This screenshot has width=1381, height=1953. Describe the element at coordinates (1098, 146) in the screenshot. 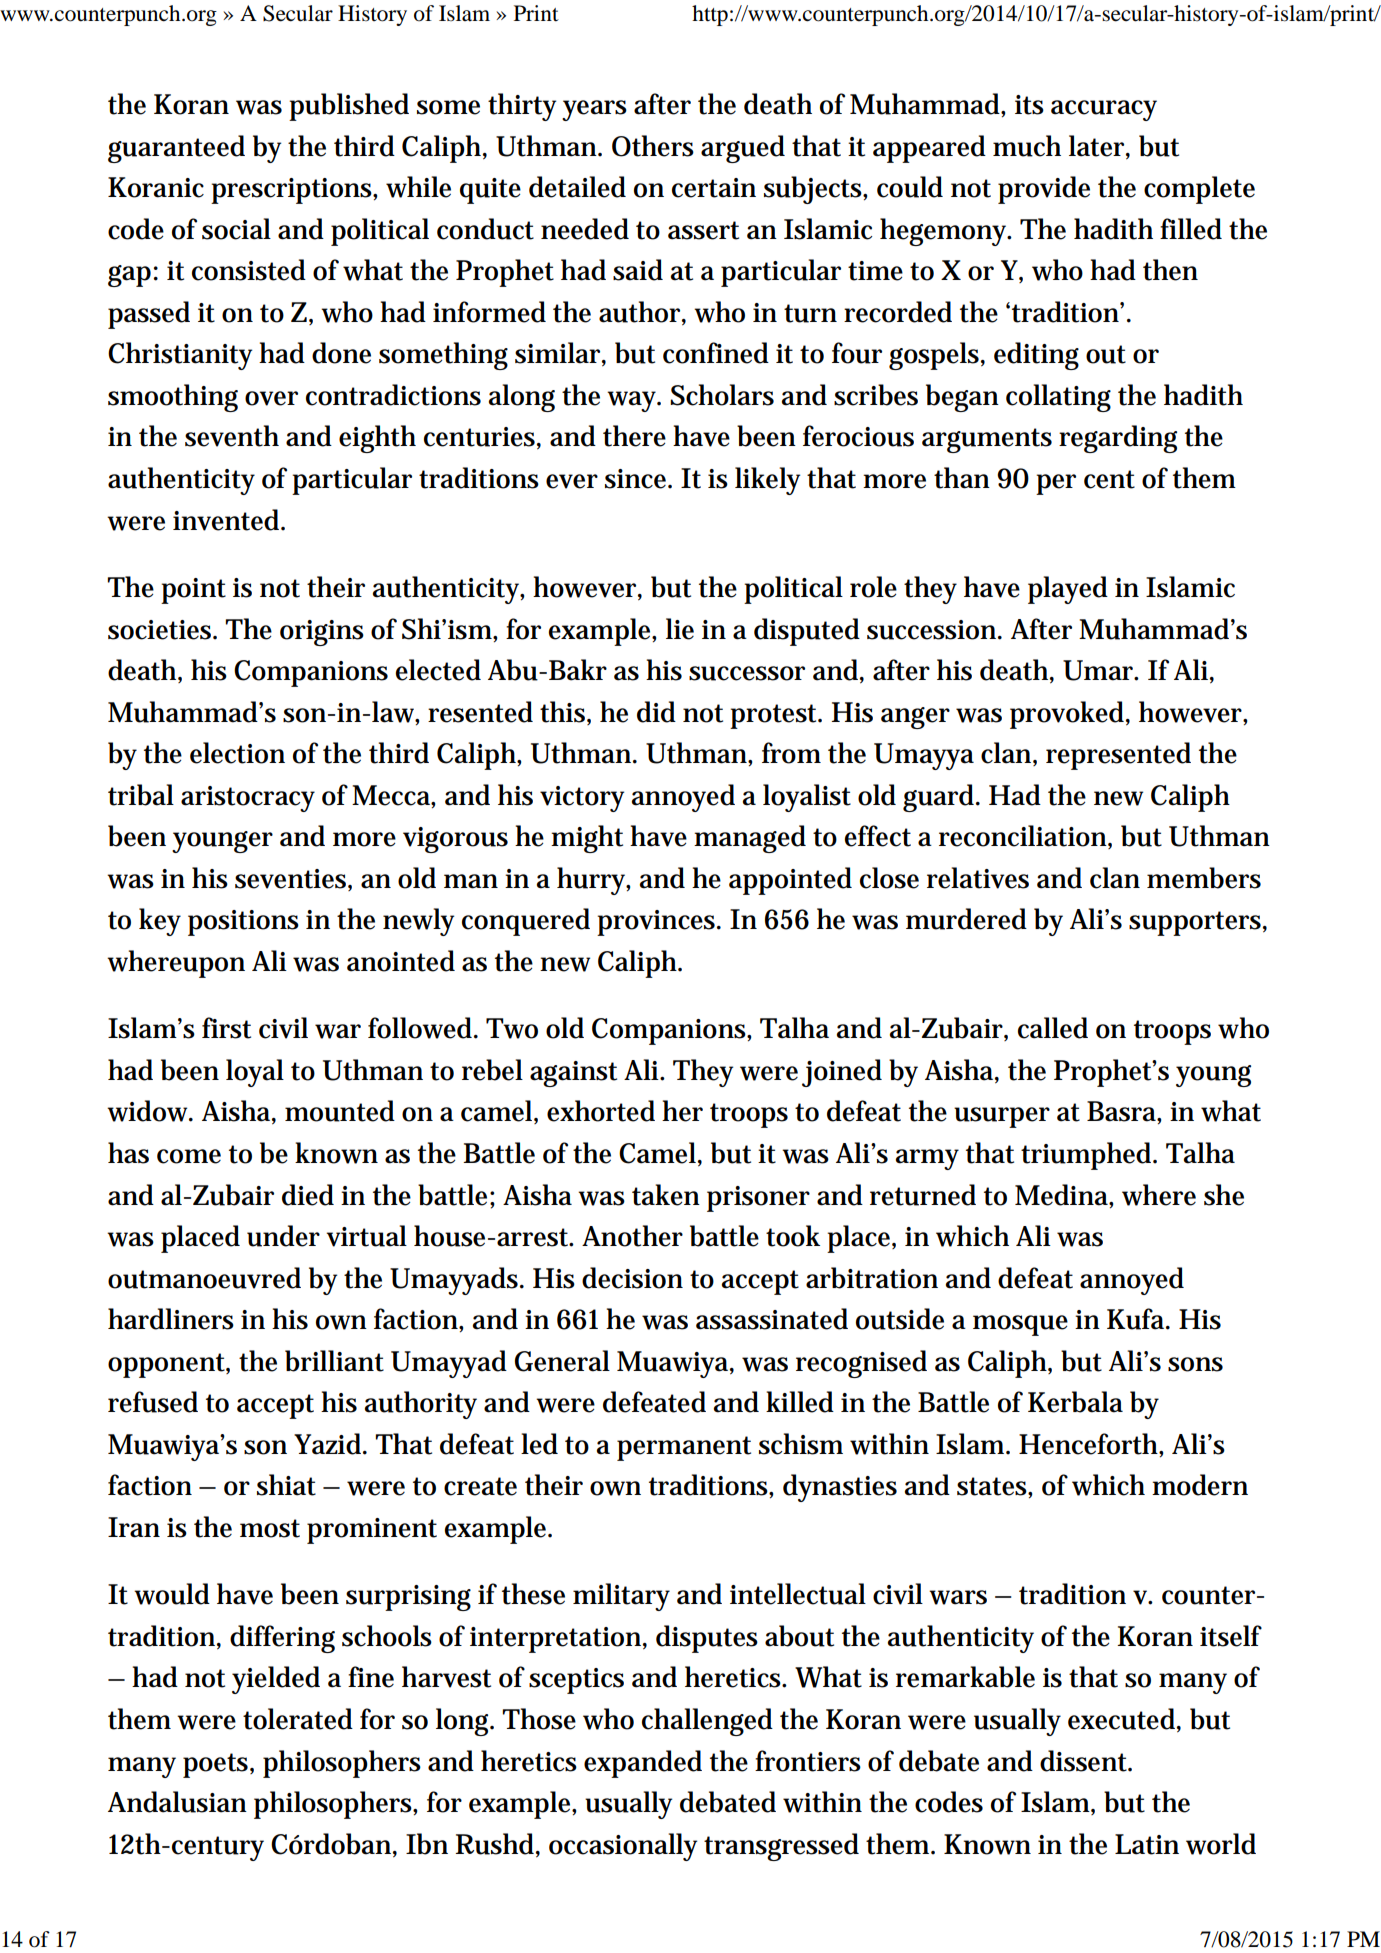

I see `later` at that location.
